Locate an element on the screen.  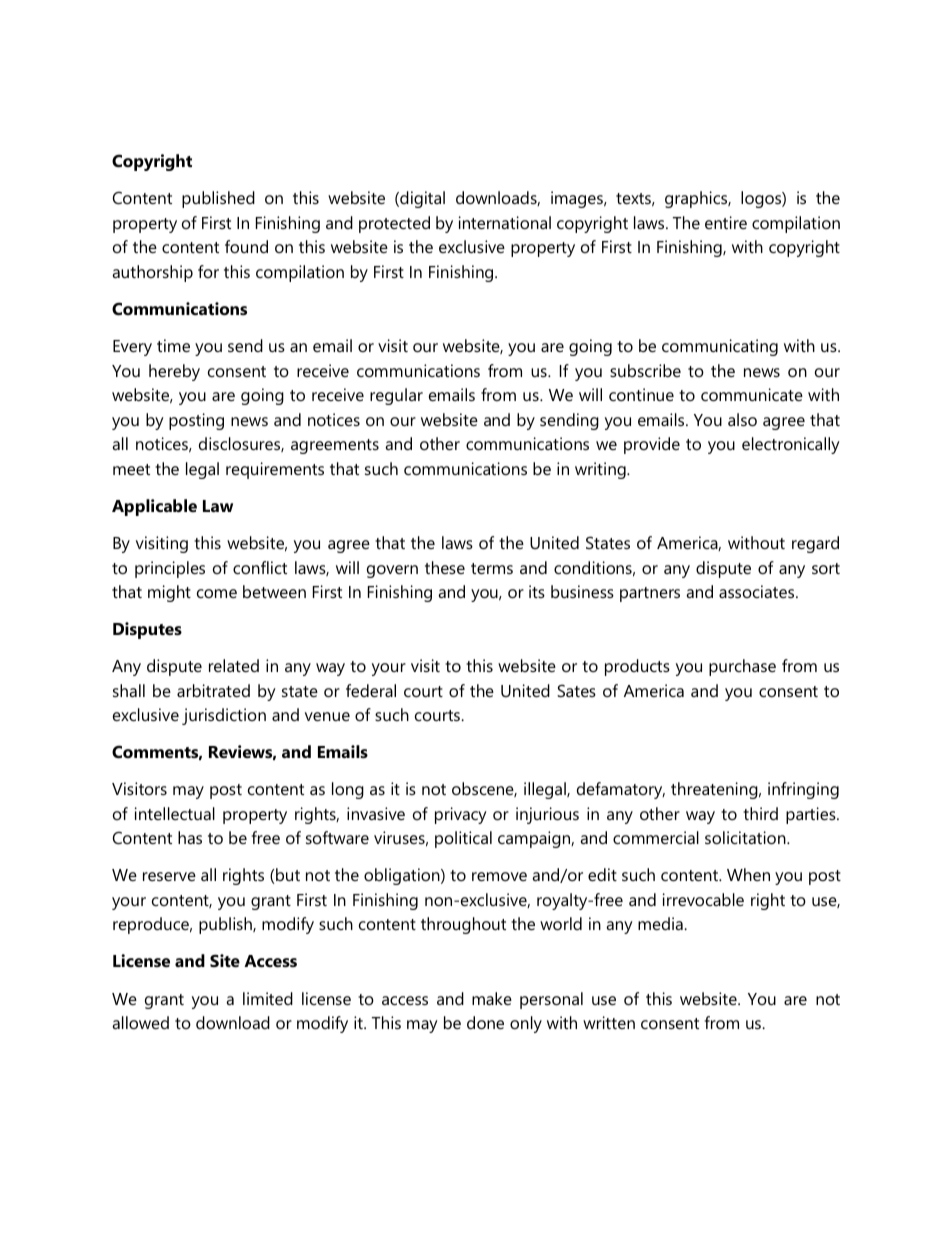
written is located at coordinates (609, 1022).
